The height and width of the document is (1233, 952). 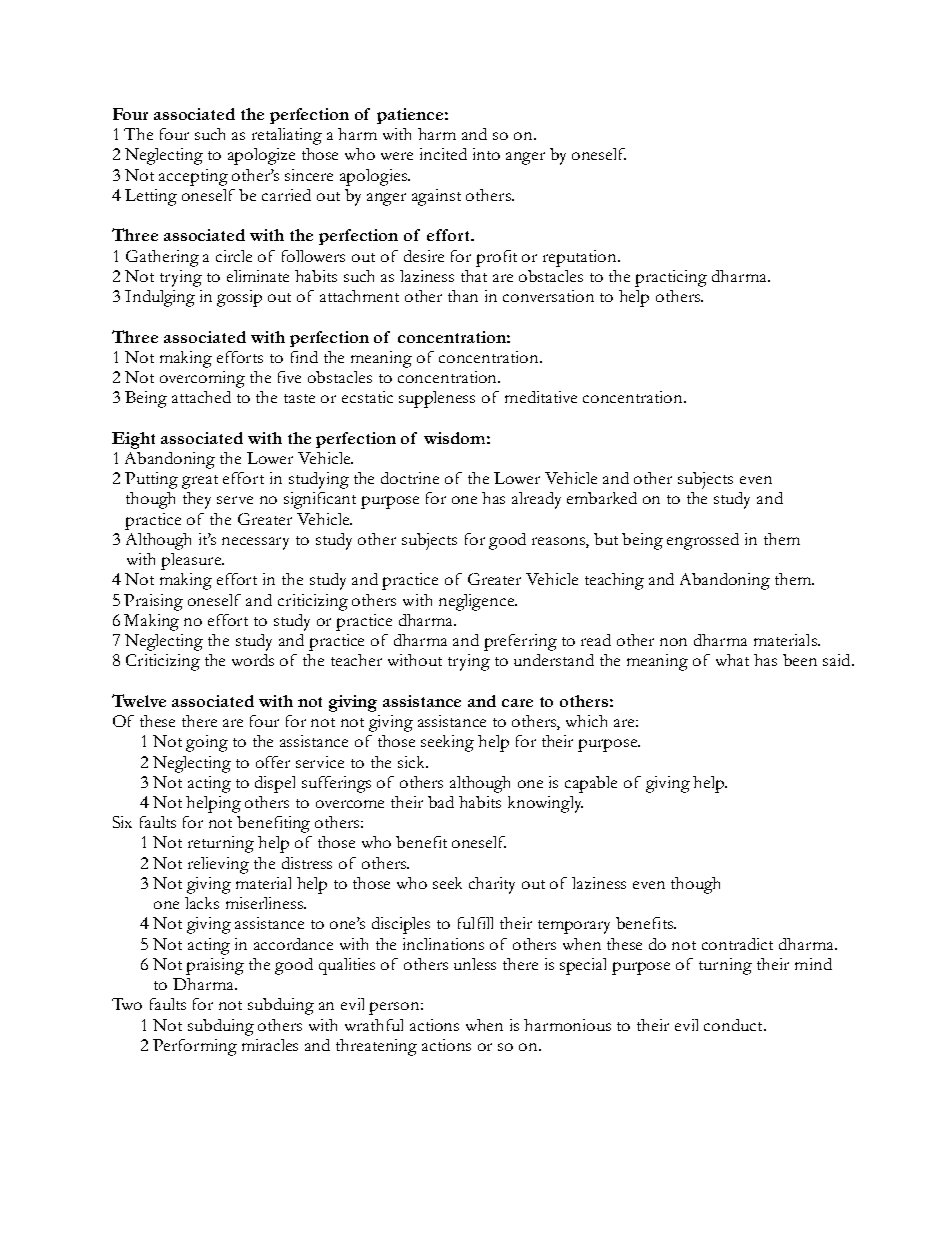 What do you see at coordinates (239, 298) in the document?
I see `gossip` at bounding box center [239, 298].
